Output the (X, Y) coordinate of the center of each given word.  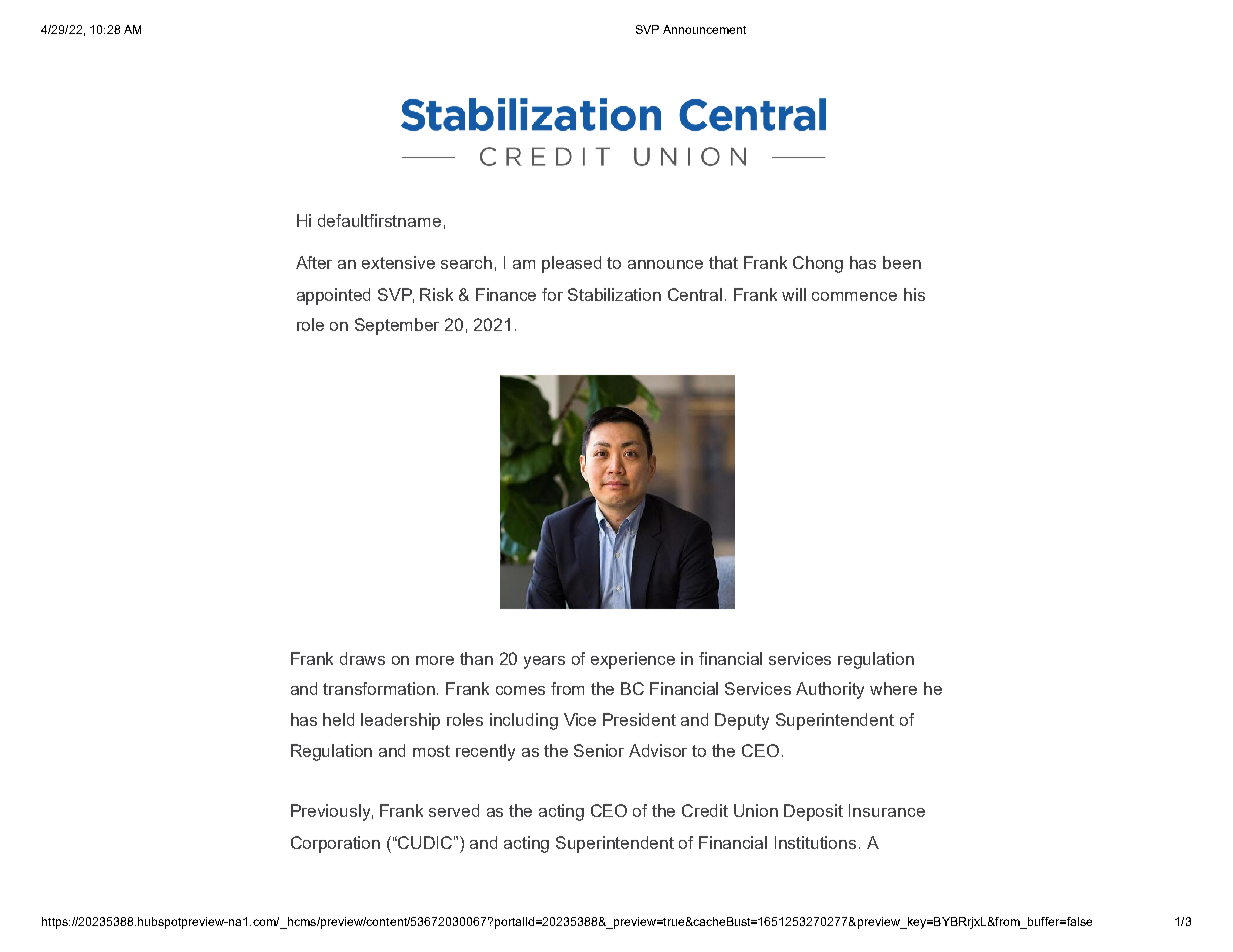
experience (633, 660)
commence (854, 296)
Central (695, 294)
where (893, 688)
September (397, 326)
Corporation (335, 844)
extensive (398, 262)
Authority (830, 690)
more (435, 660)
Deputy (742, 721)
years (544, 662)
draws (362, 658)
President (639, 719)
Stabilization (614, 294)
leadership (400, 721)
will (794, 294)
